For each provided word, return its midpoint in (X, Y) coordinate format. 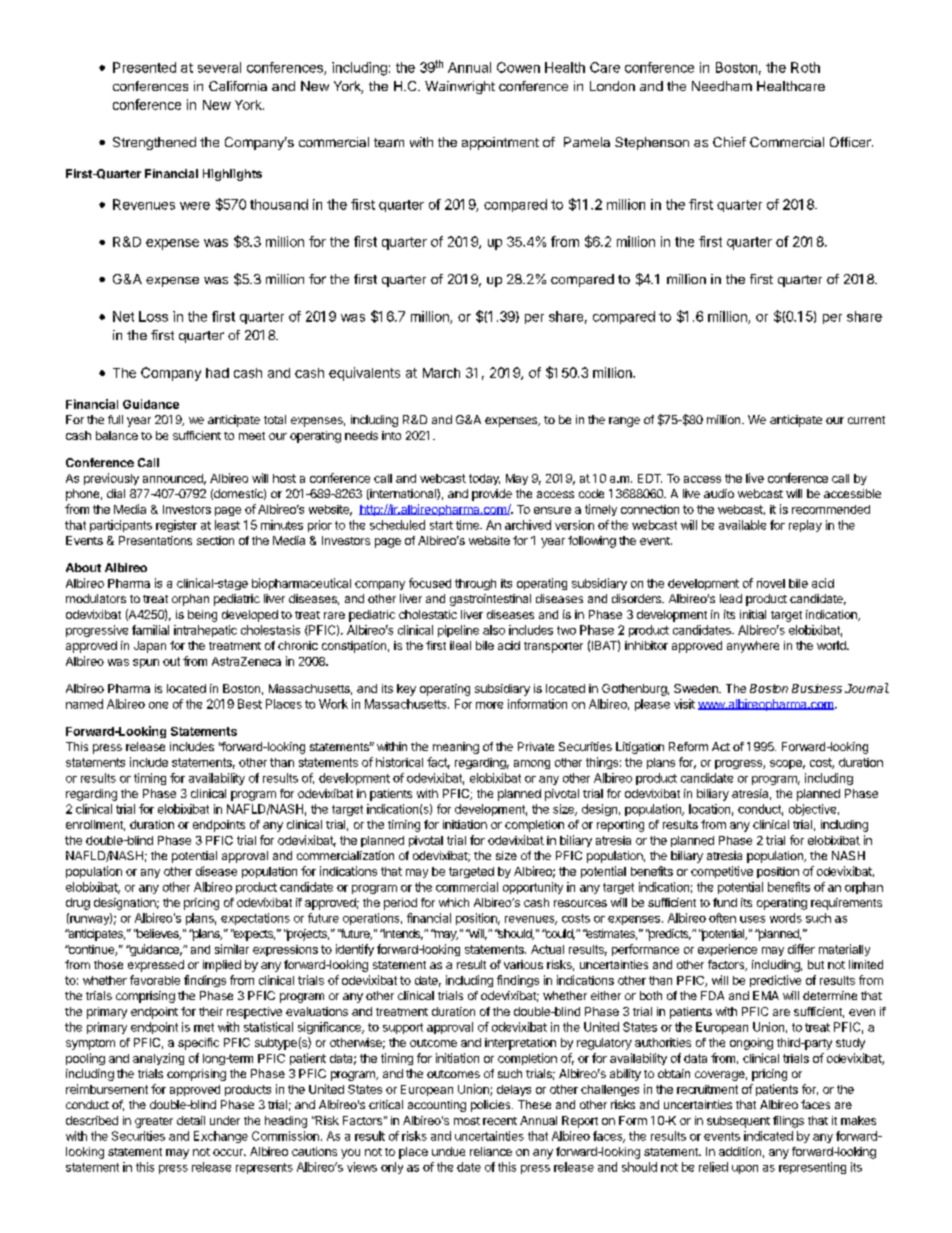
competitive (722, 872)
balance (117, 435)
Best (250, 704)
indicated (768, 1136)
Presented (144, 67)
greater (154, 1122)
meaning (456, 748)
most (467, 1121)
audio (719, 493)
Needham (722, 86)
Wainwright (460, 87)
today (484, 479)
